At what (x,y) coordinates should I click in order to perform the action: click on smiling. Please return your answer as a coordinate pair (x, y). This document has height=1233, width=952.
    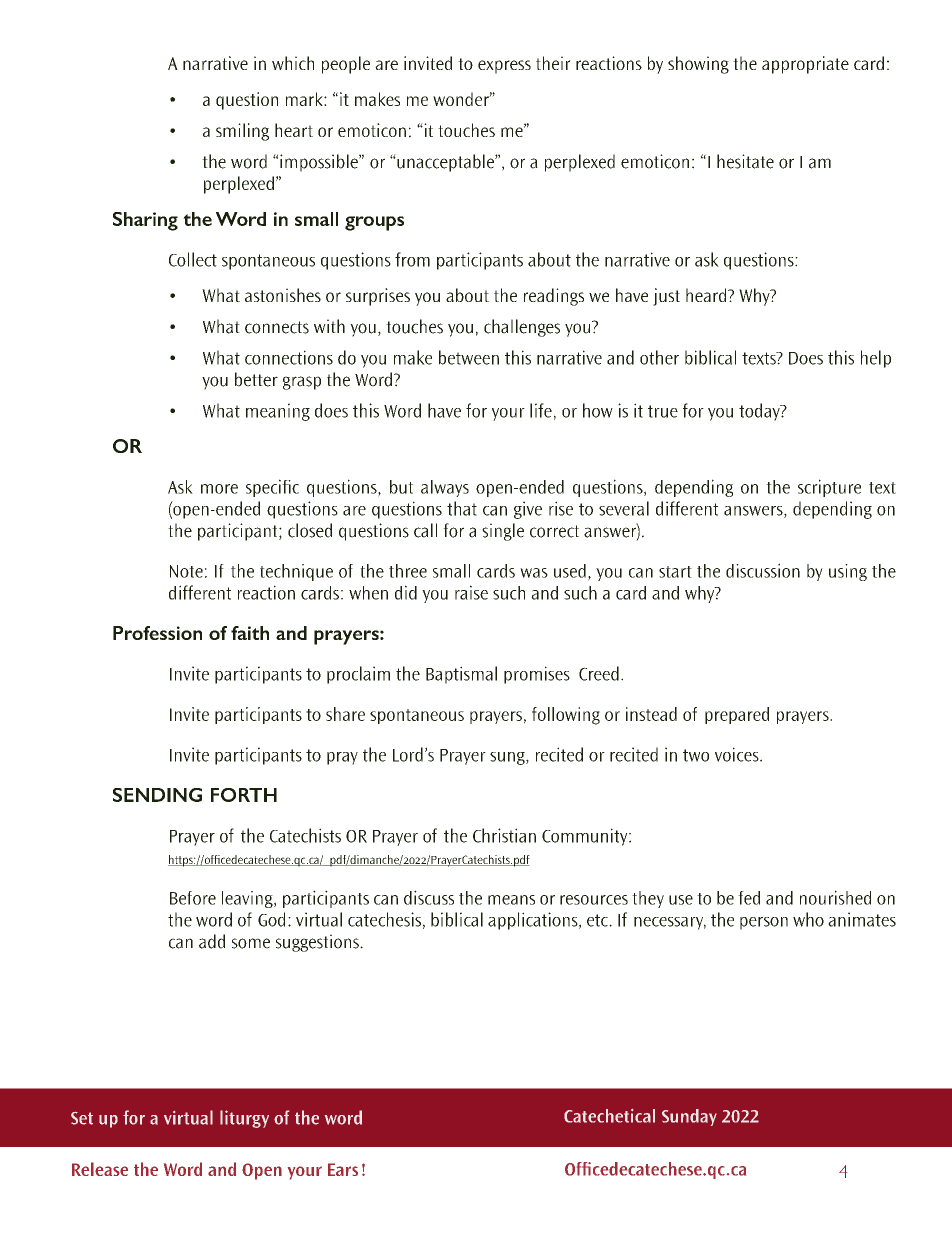
    Looking at the image, I should click on (242, 132).
